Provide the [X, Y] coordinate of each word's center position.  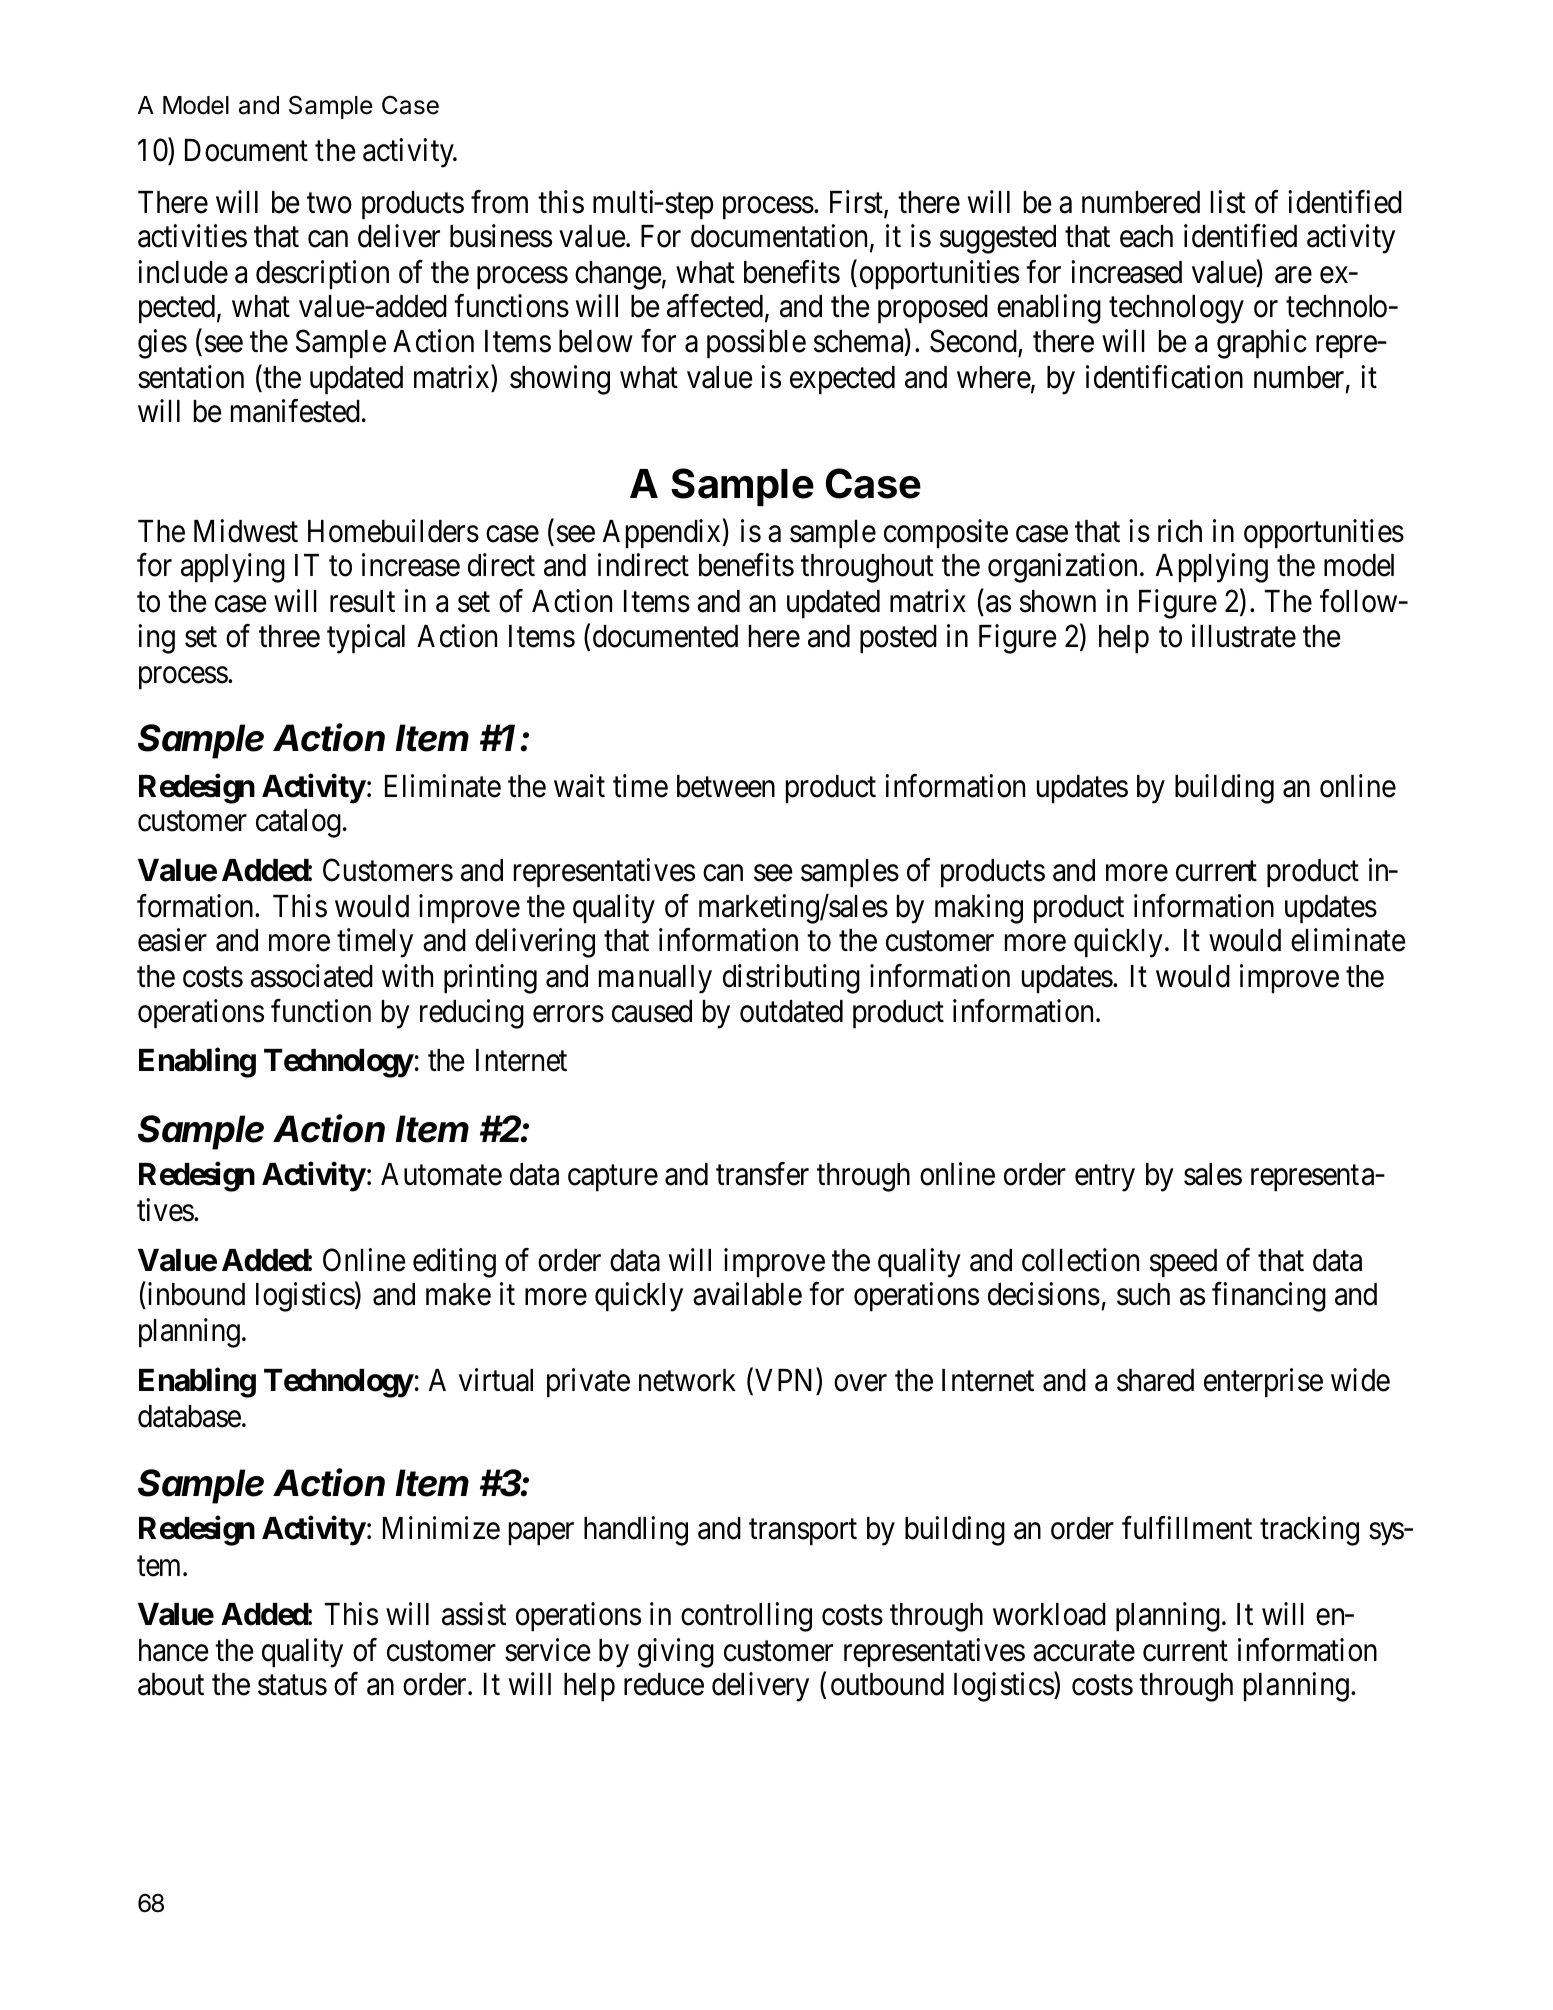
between [726, 786]
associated [312, 976]
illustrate [1244, 636]
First [857, 203]
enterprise [1263, 1383]
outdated [791, 1011]
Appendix [663, 534]
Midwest [246, 531]
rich [1180, 531]
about [171, 1684]
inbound [195, 1294]
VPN [783, 1380]
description [322, 275]
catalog [298, 823]
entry [1105, 1179]
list [1228, 202]
